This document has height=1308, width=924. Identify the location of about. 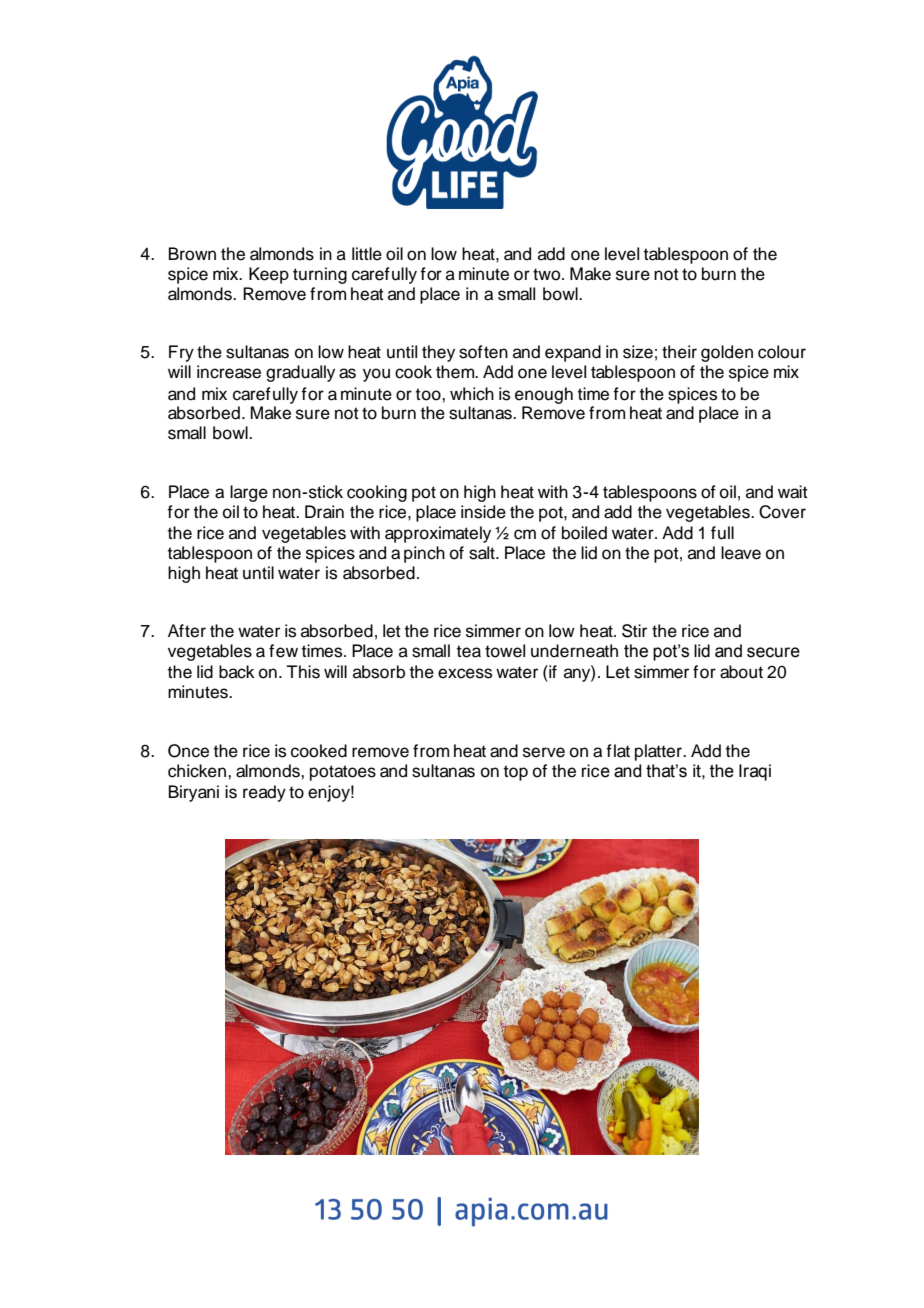
(741, 672).
